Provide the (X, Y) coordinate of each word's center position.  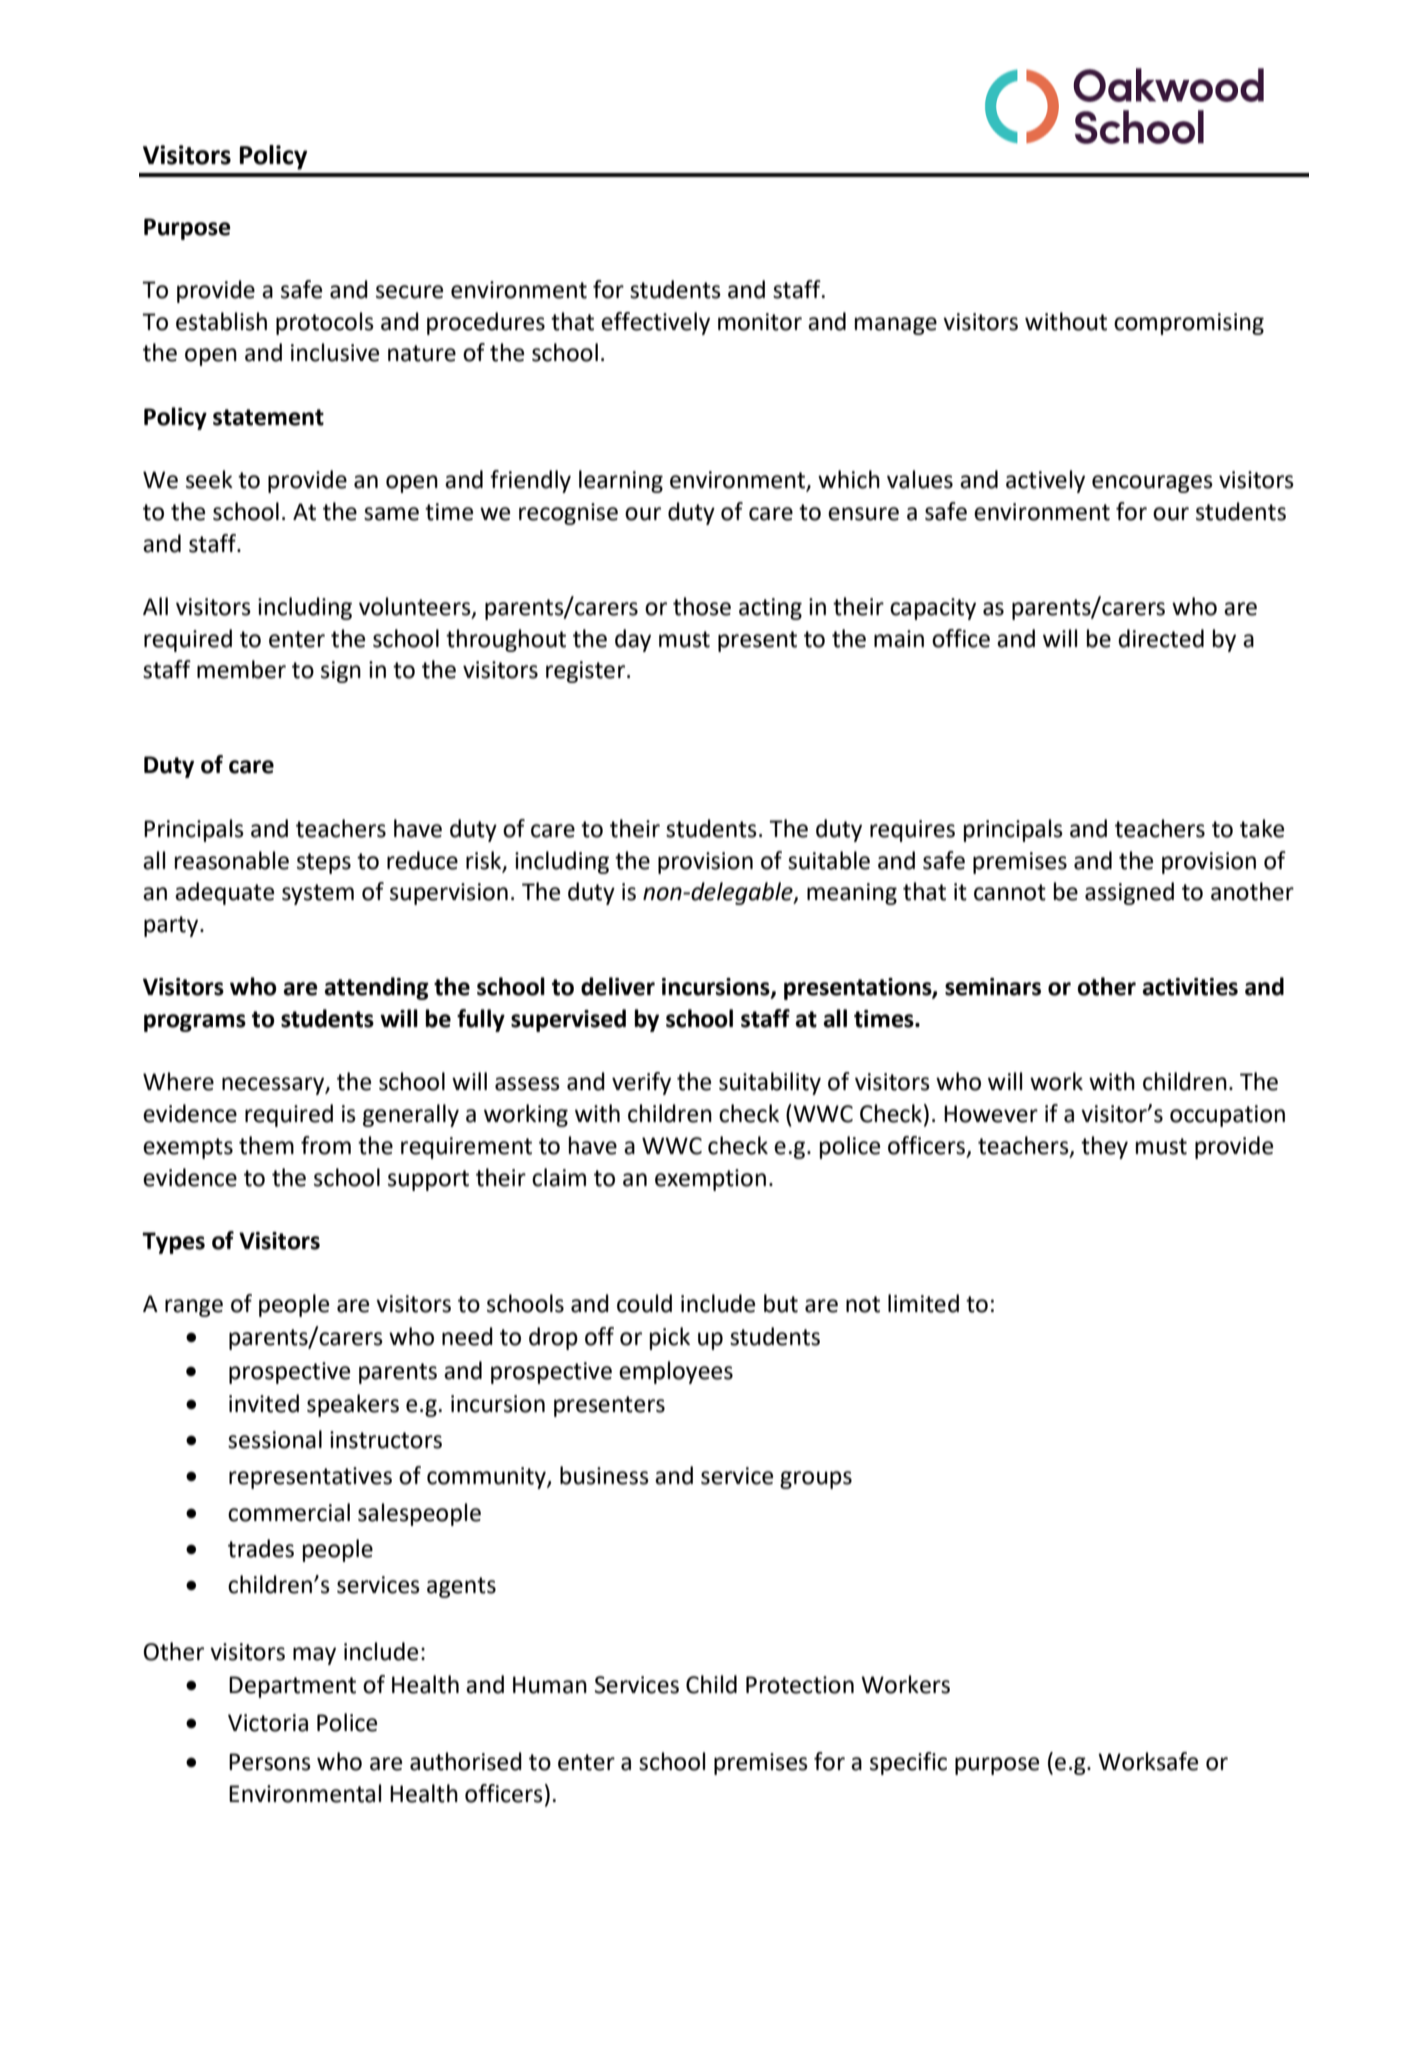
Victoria (268, 1723)
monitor (760, 322)
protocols (325, 323)
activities (1190, 987)
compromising (1189, 324)
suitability (770, 1083)
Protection (800, 1685)
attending (376, 988)
